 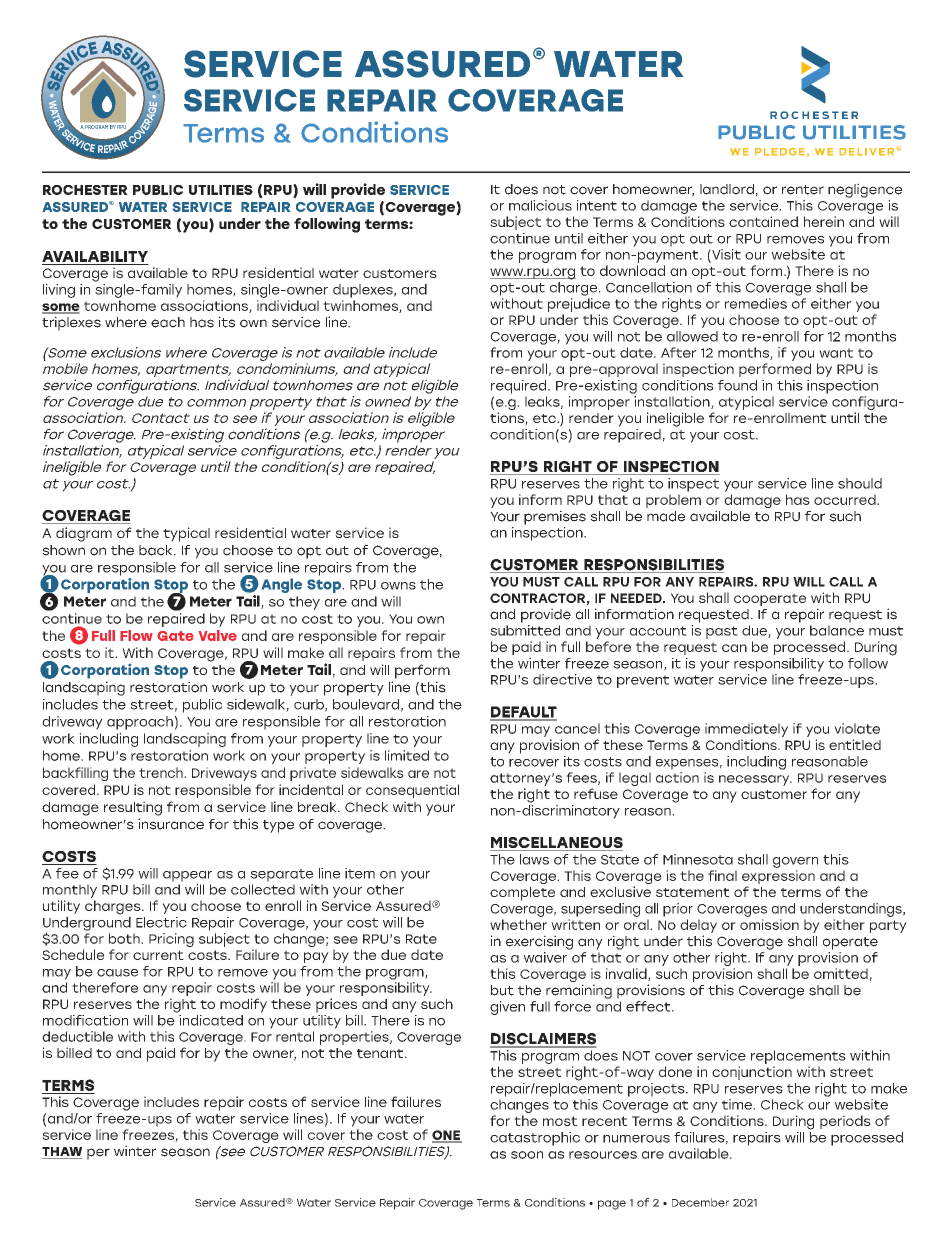 I want to click on THAW, so click(x=62, y=1153).
